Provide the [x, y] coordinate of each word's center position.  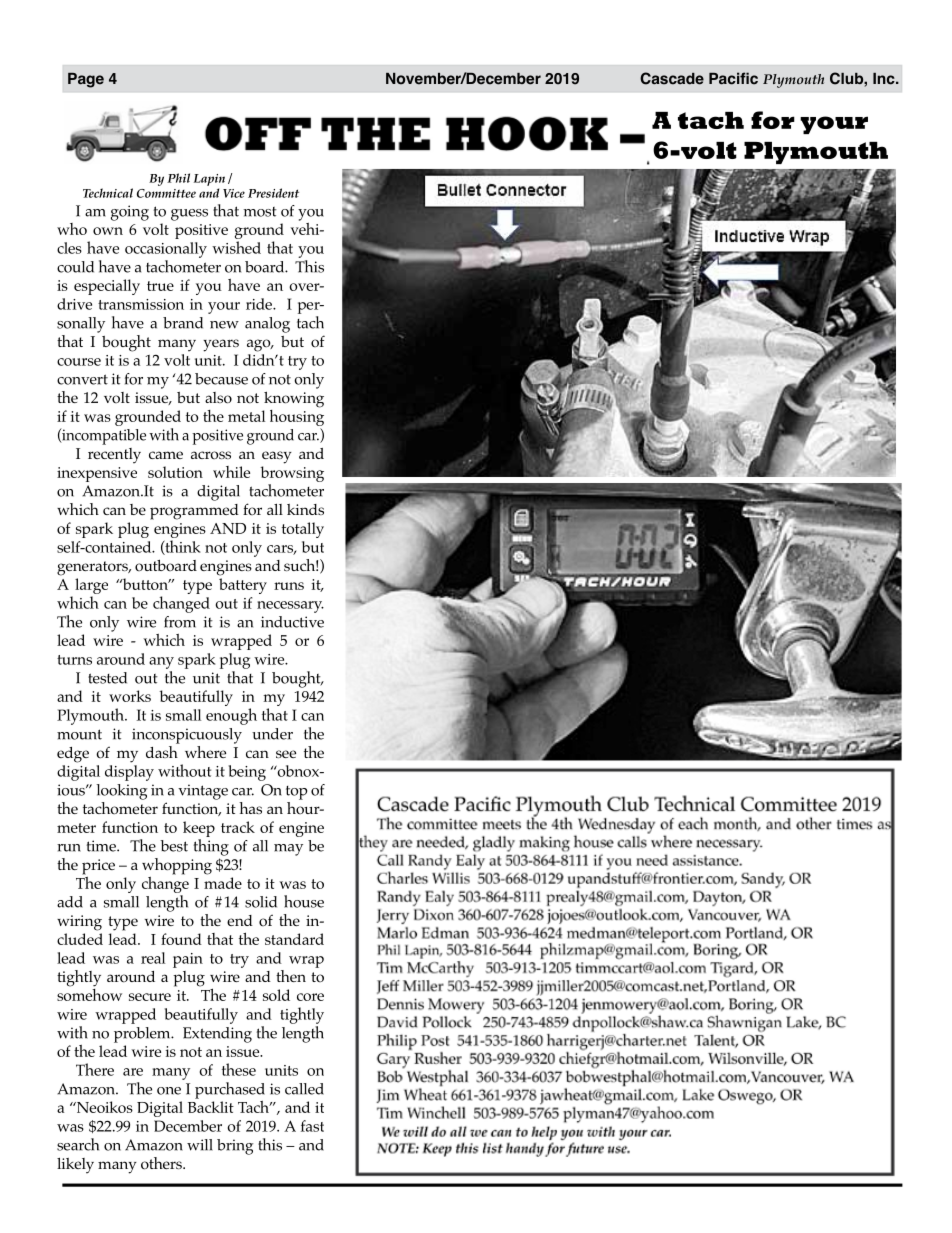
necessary [290, 607]
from [180, 622]
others [162, 1163]
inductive [292, 622]
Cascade [672, 78]
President [273, 193]
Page [86, 80]
